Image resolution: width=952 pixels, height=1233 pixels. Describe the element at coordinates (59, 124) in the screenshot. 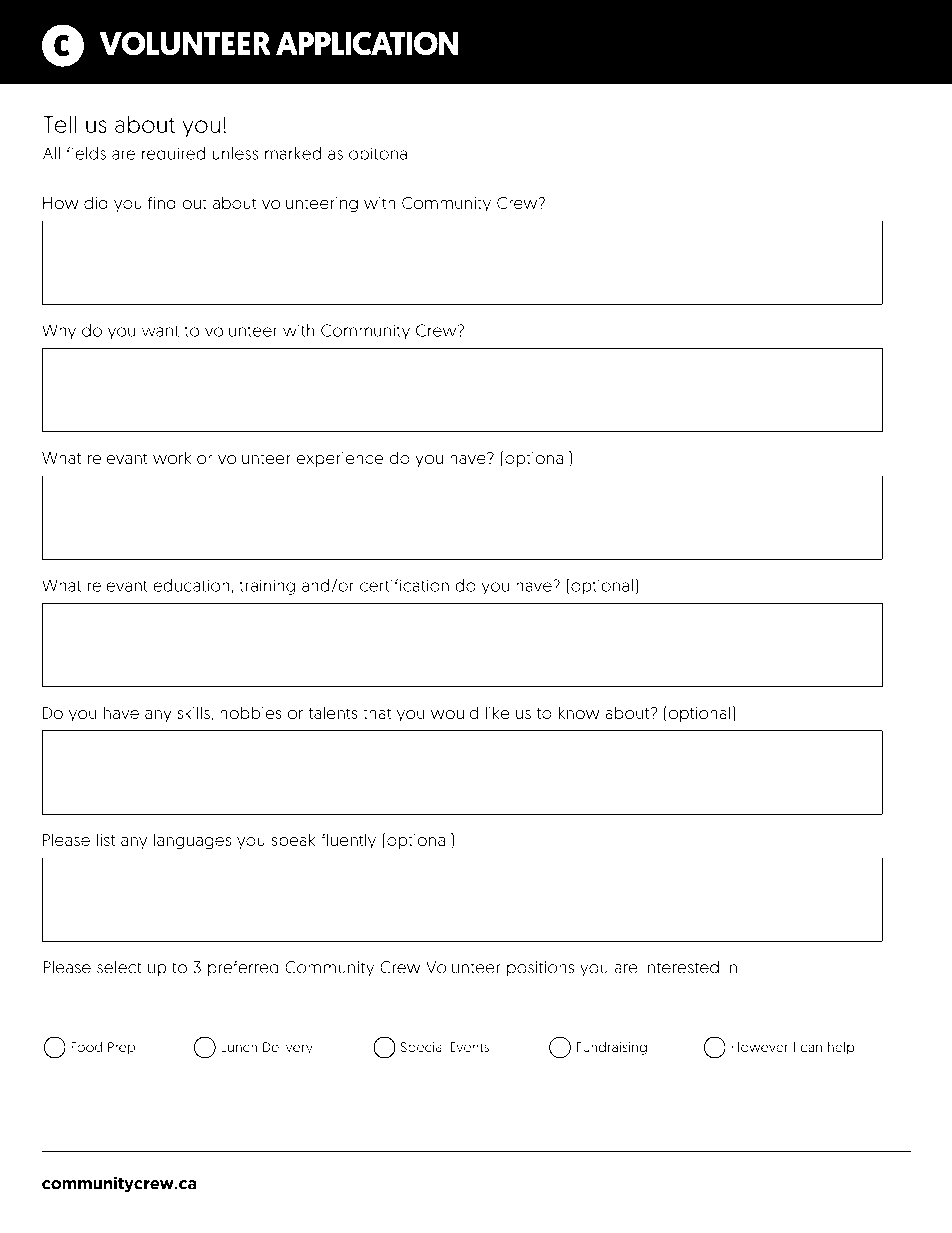

I see `Tell` at that location.
